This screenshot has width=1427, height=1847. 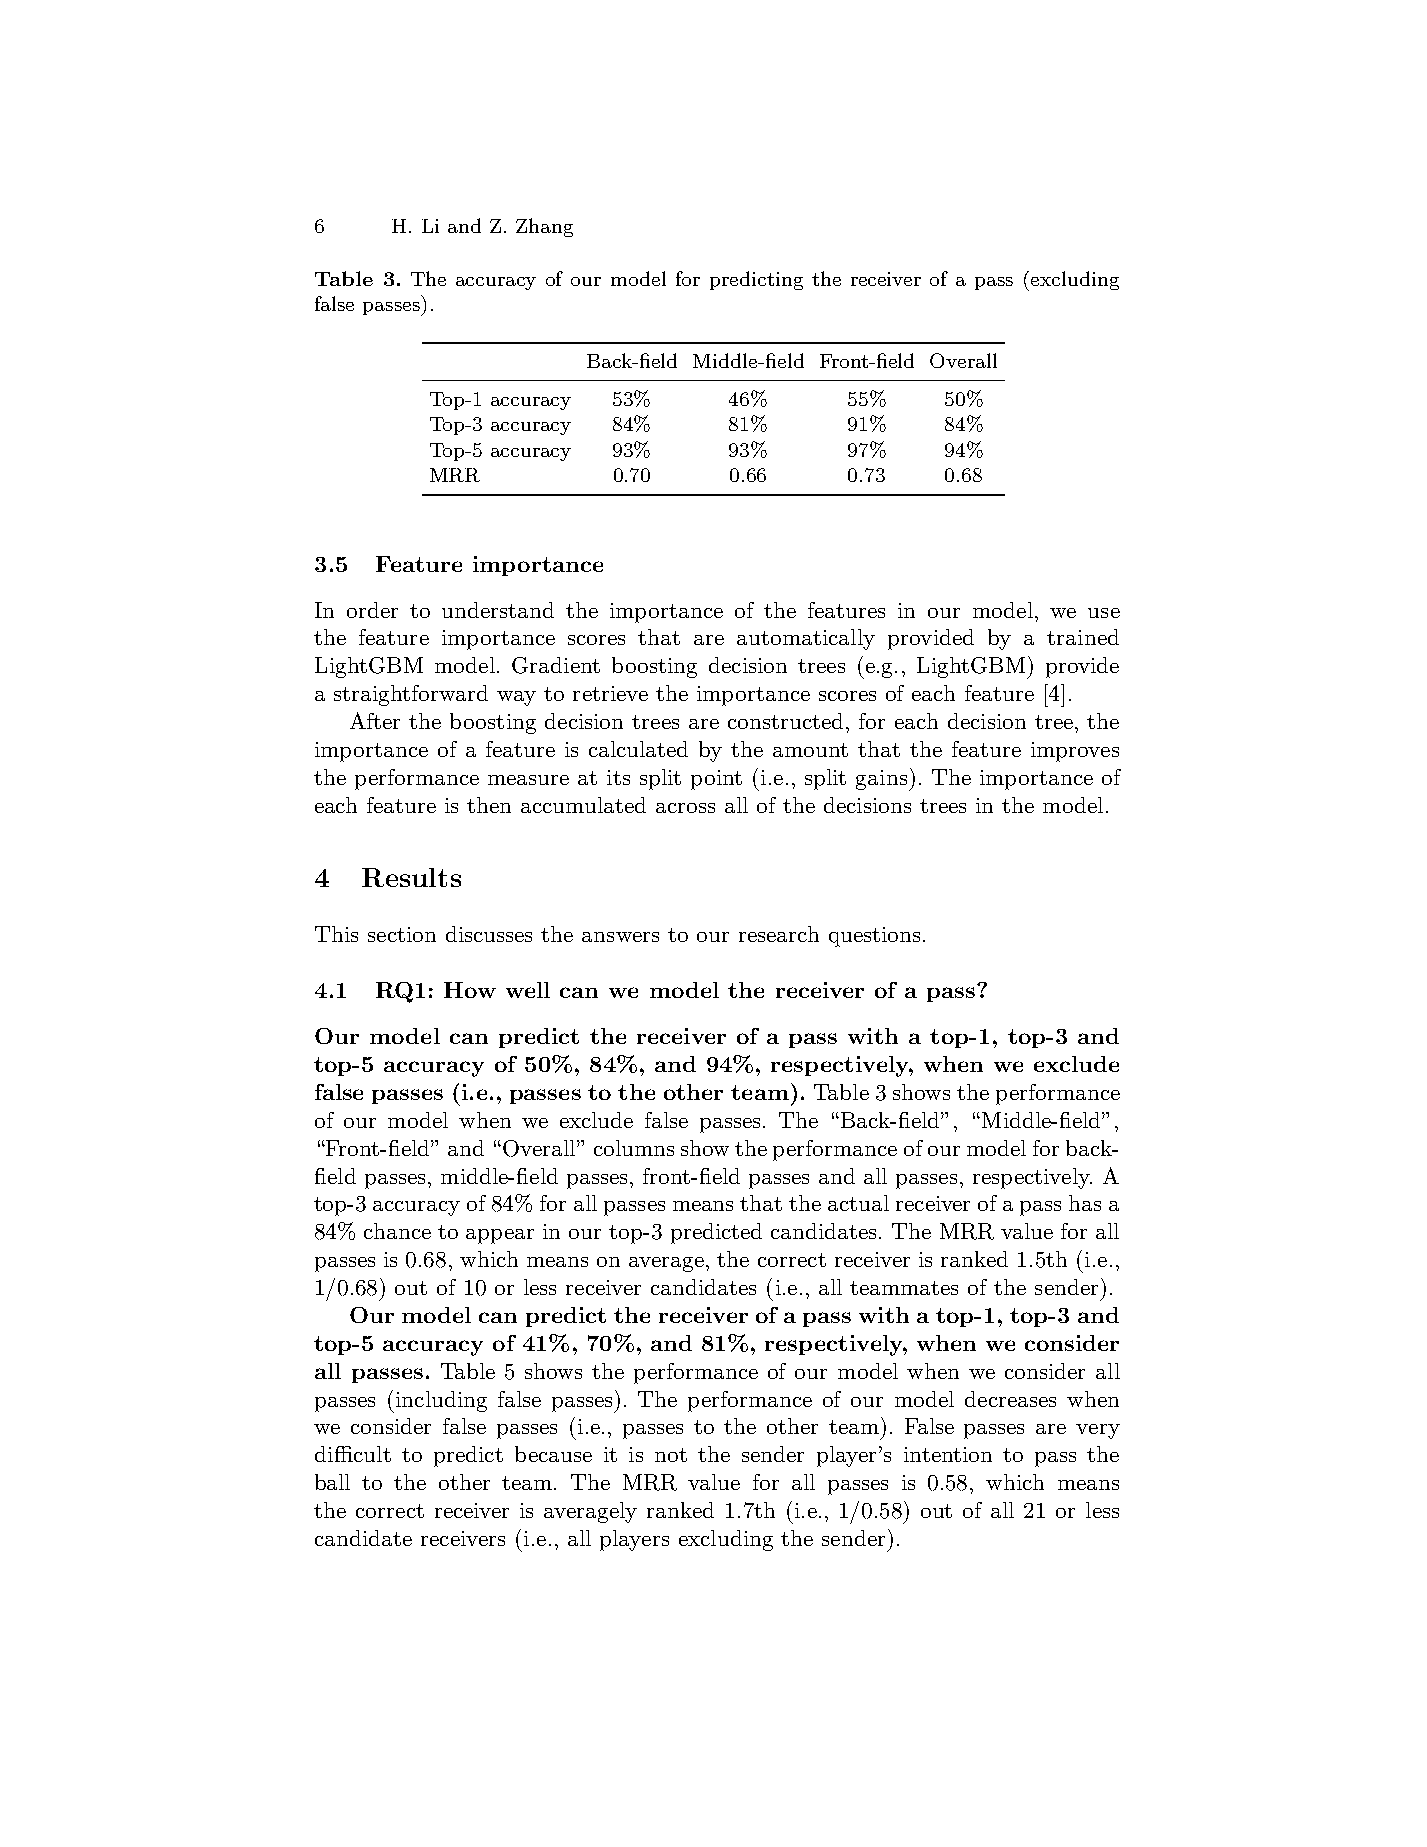 I want to click on improves, so click(x=1075, y=752).
